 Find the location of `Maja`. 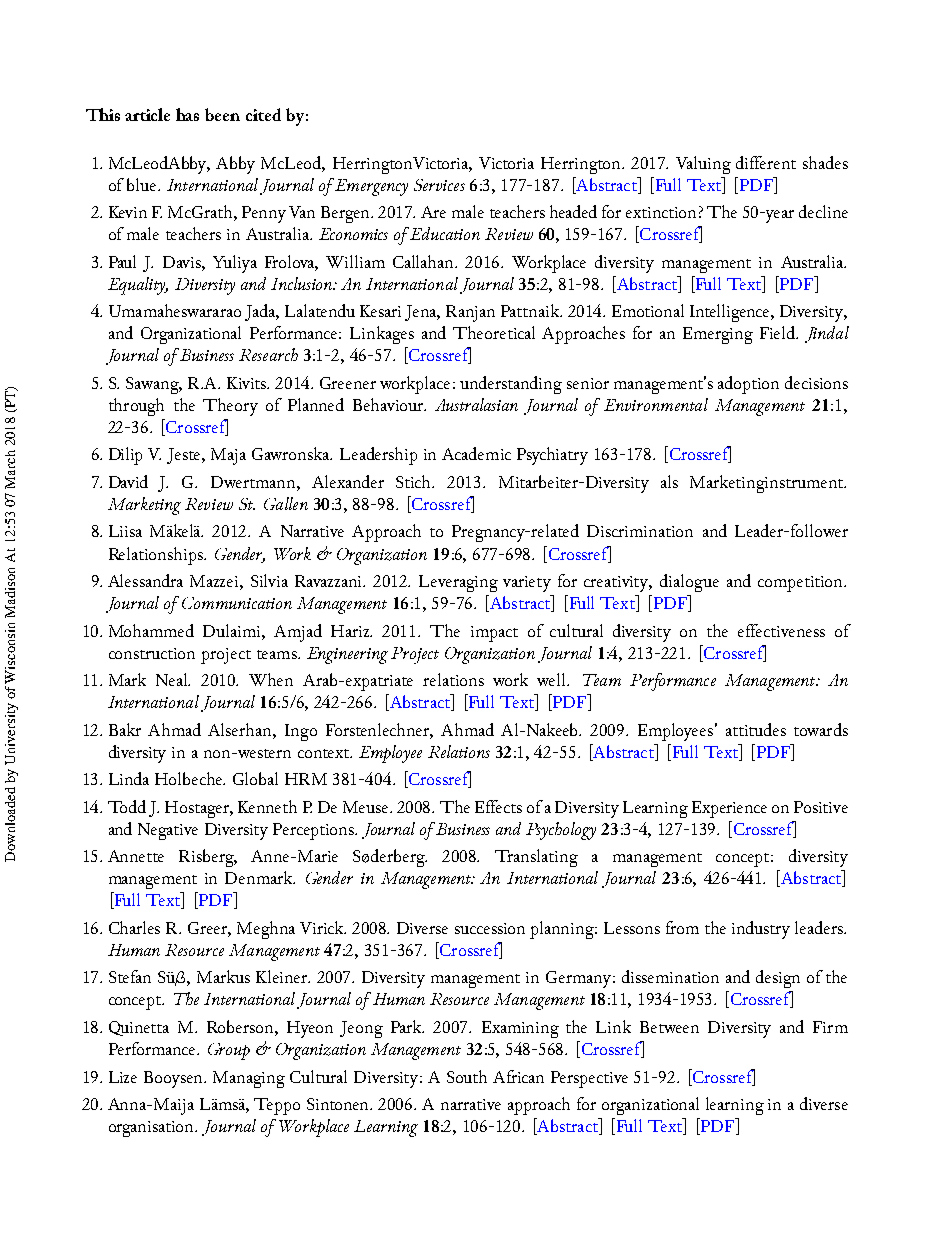

Maja is located at coordinates (228, 456).
